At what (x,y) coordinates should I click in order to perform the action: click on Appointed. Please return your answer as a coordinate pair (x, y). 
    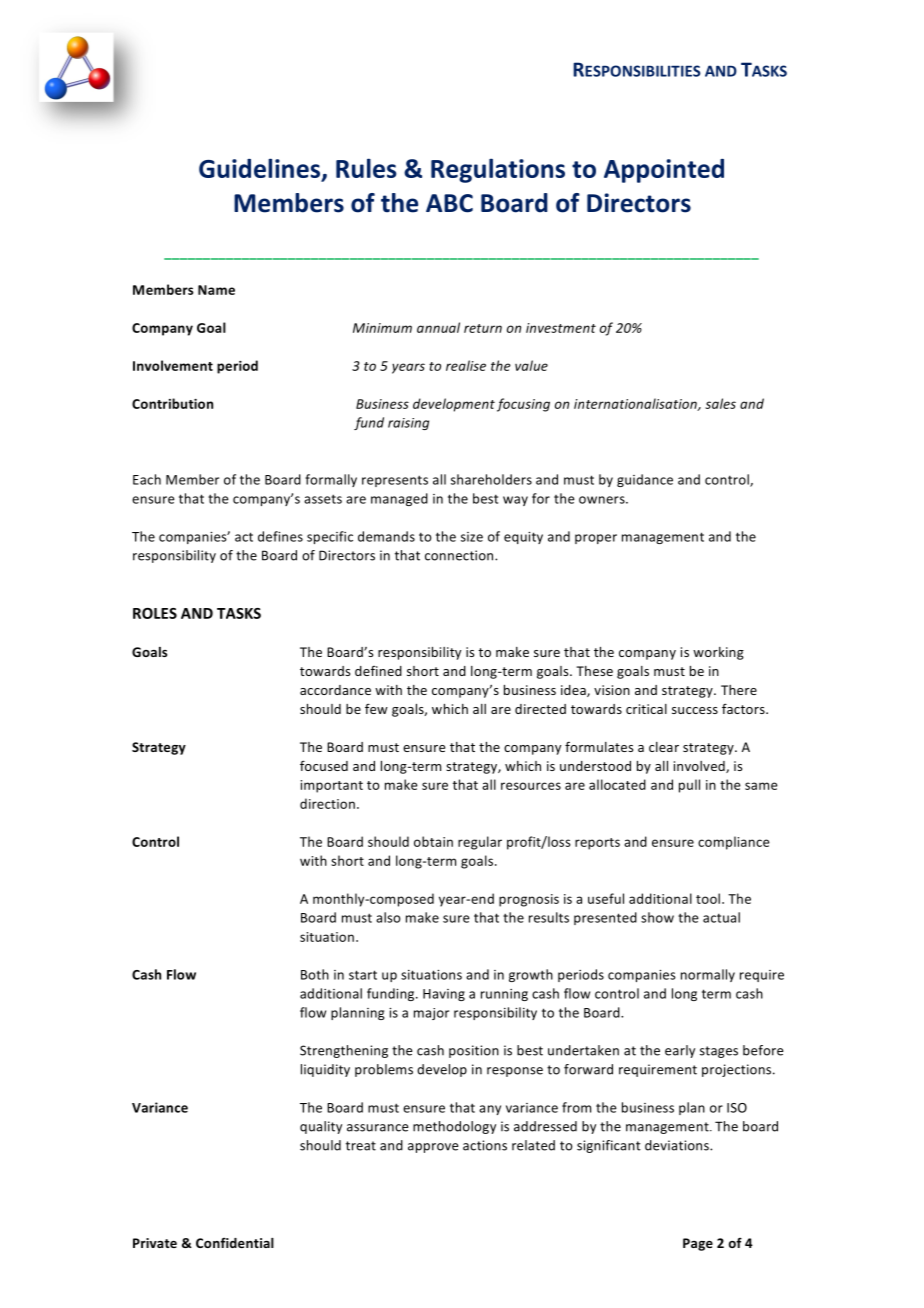
    Looking at the image, I should click on (664, 171).
